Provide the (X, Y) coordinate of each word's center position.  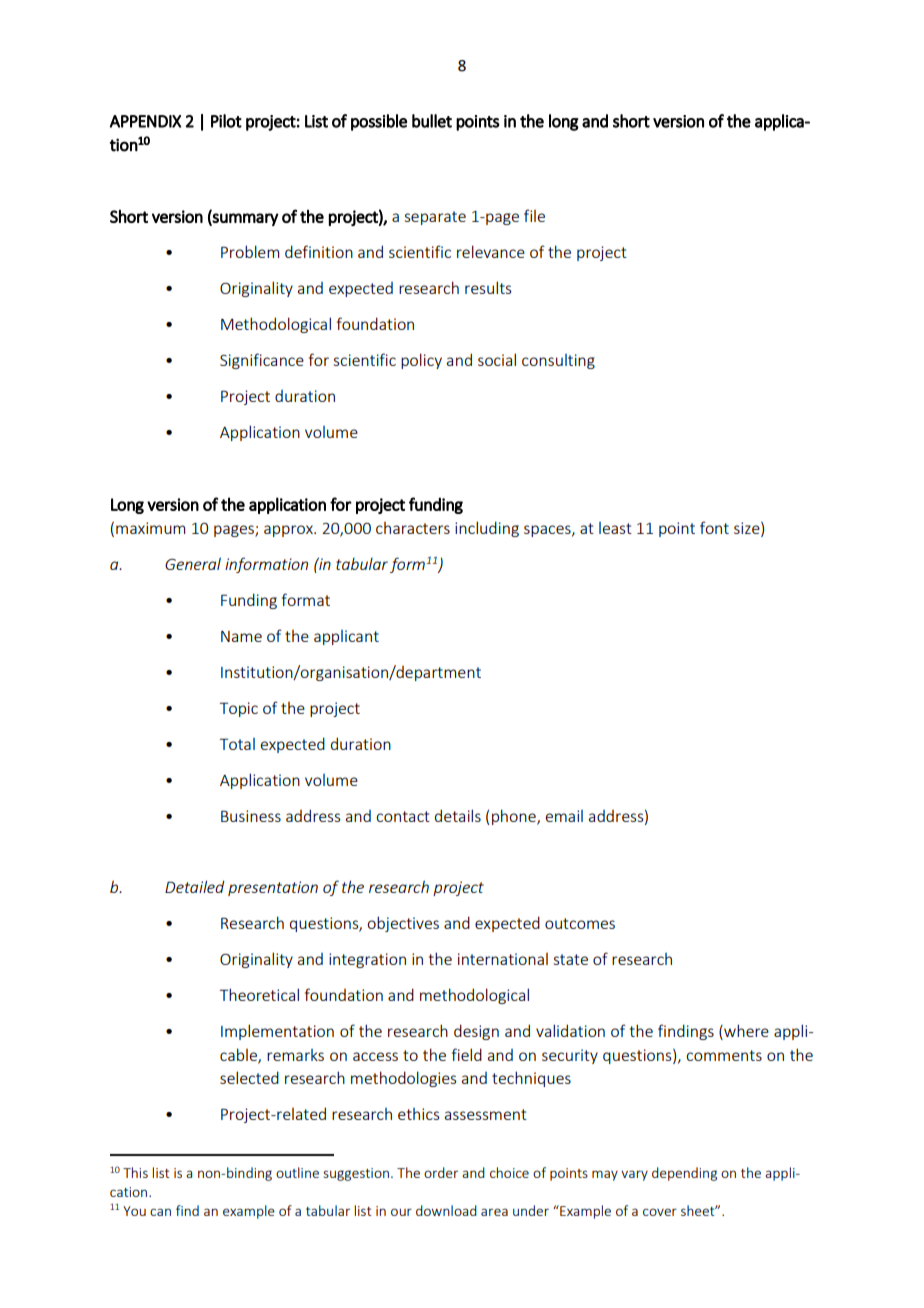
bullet (432, 121)
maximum (150, 528)
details (458, 815)
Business (251, 816)
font (714, 527)
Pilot (226, 121)
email (564, 816)
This (135, 1172)
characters (413, 528)
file (534, 215)
